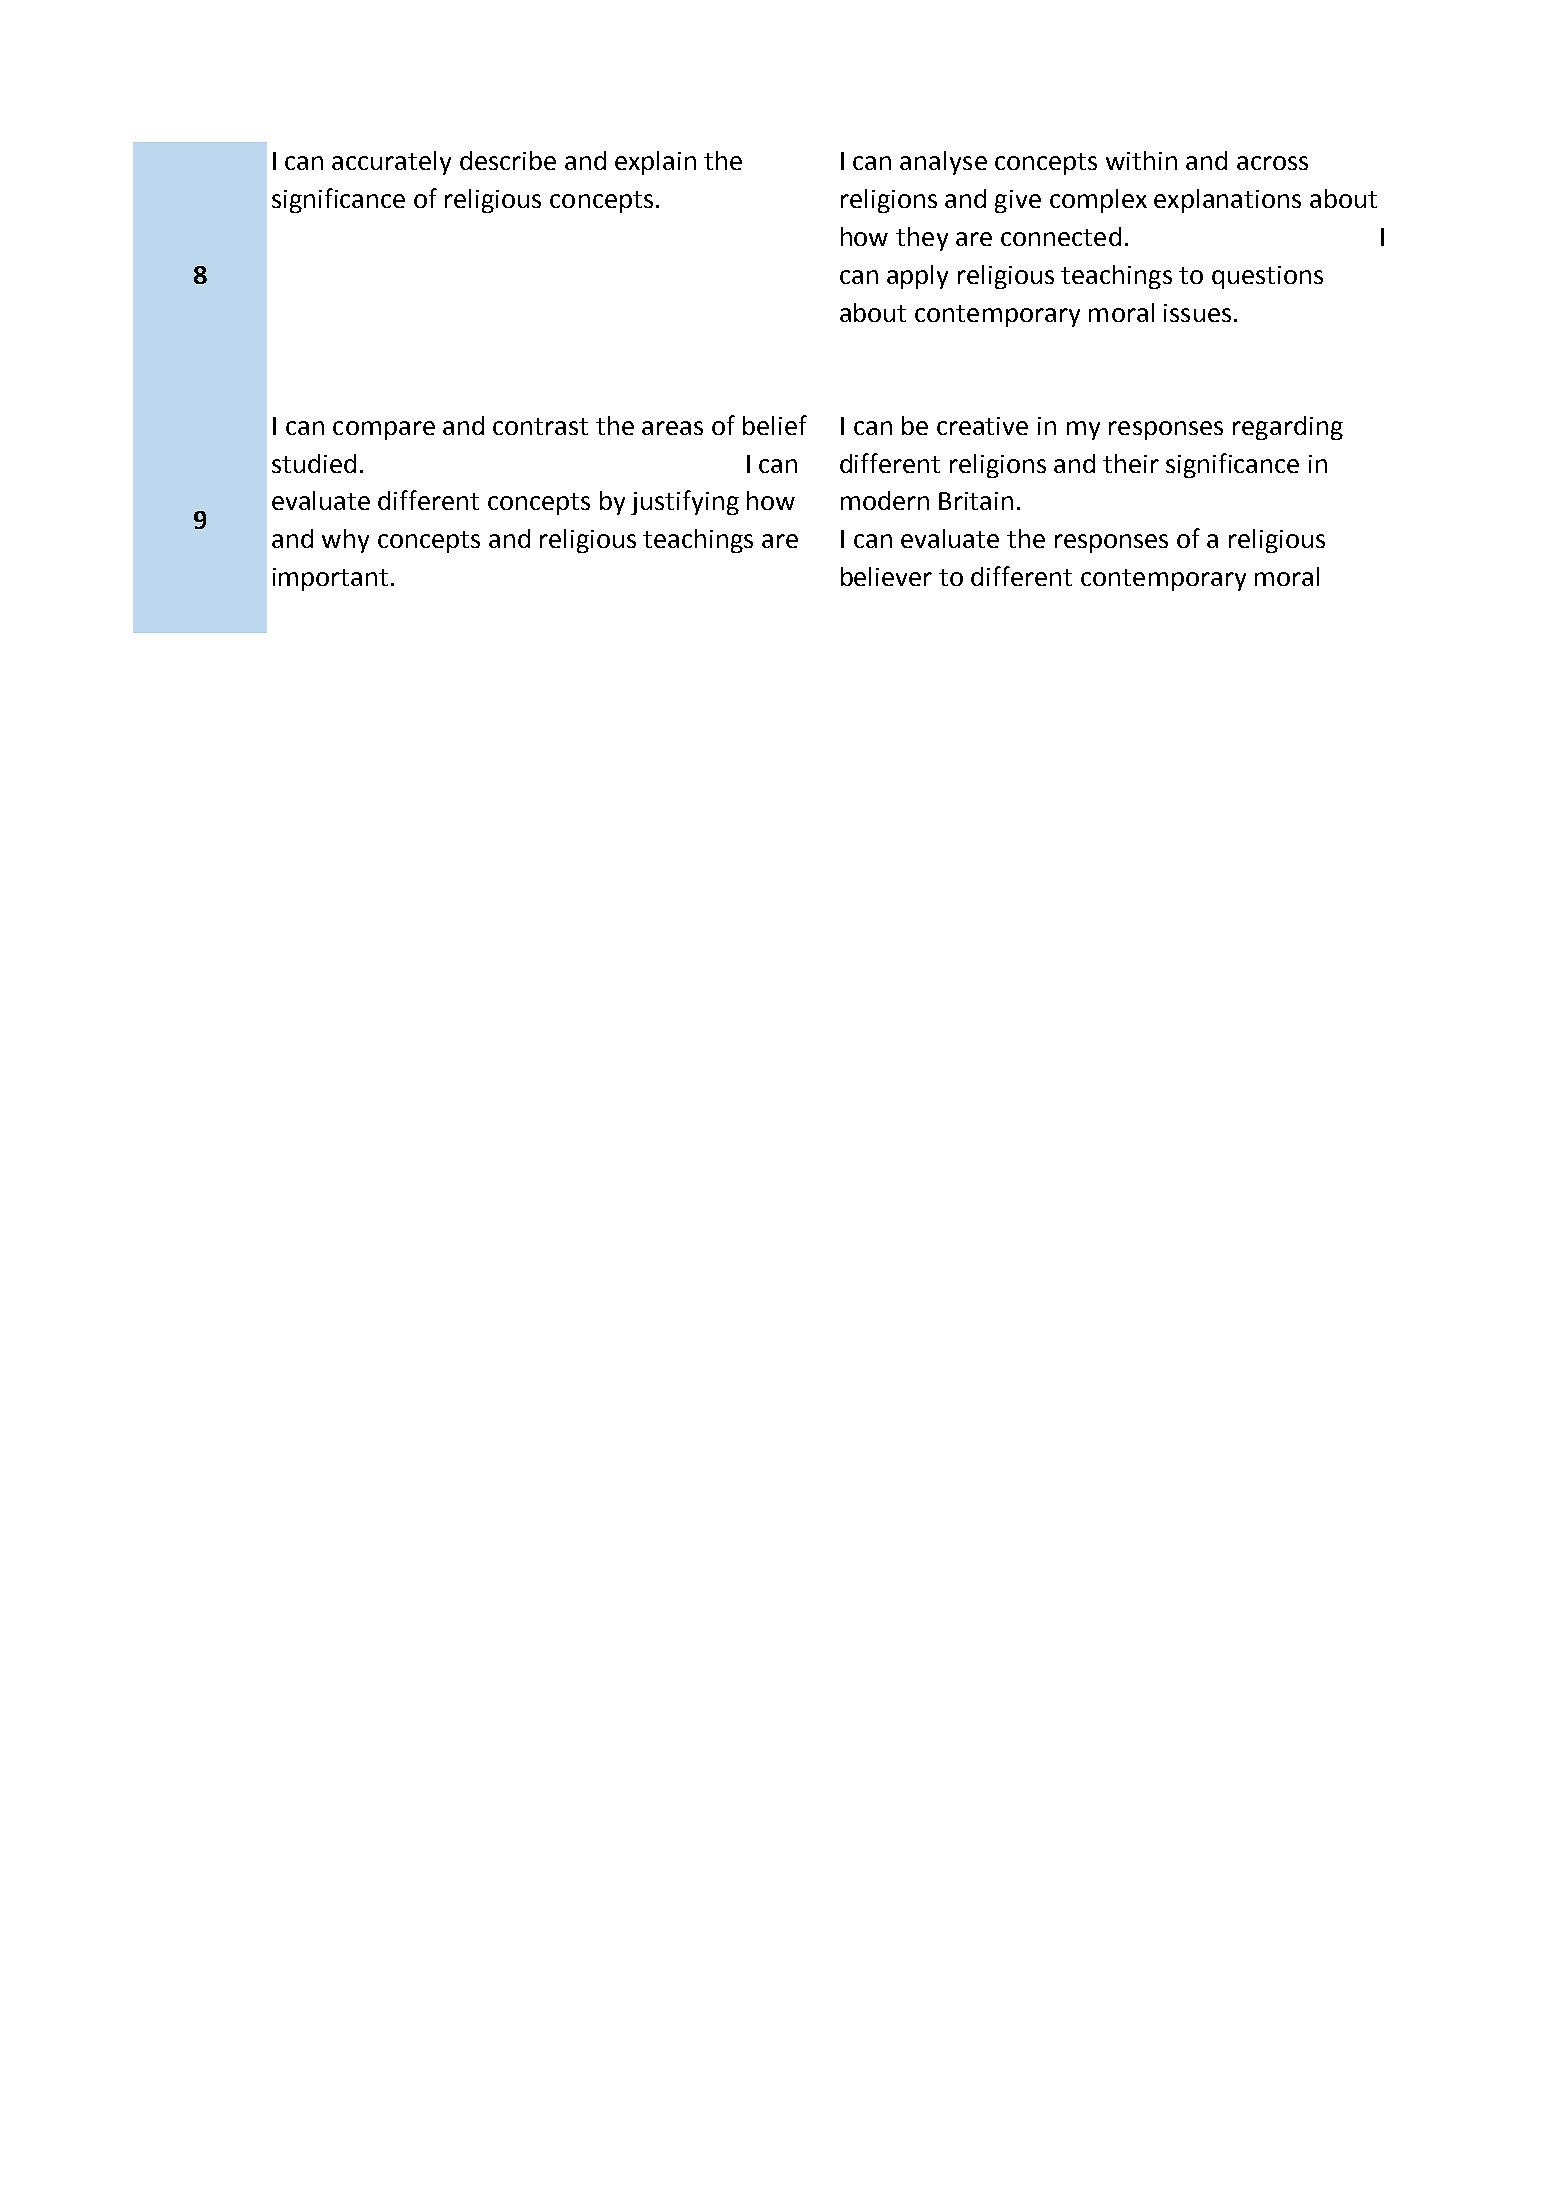 The height and width of the screenshot is (2189, 1548). I want to click on modern, so click(885, 500).
